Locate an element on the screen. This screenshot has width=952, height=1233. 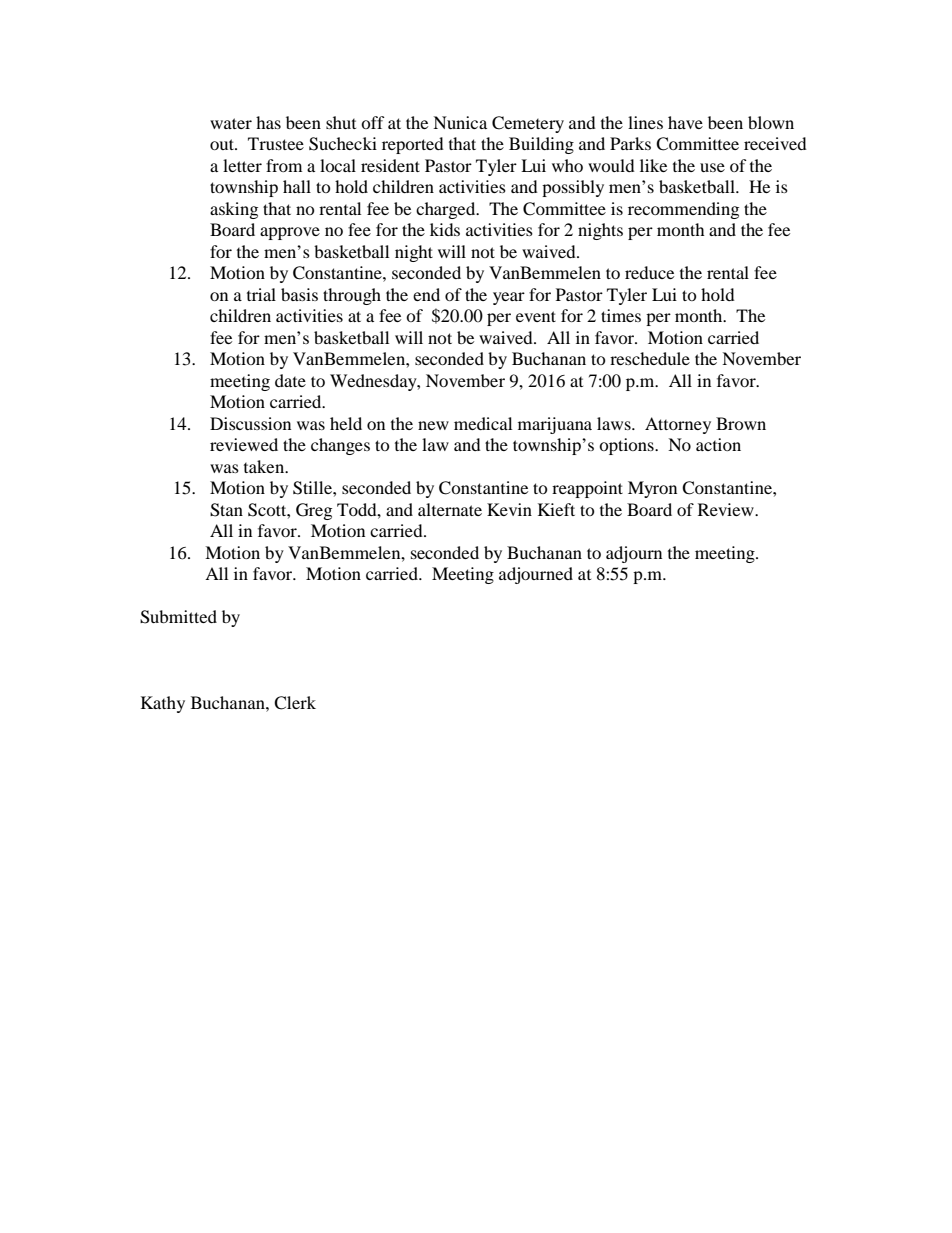
Discussion is located at coordinates (250, 423).
